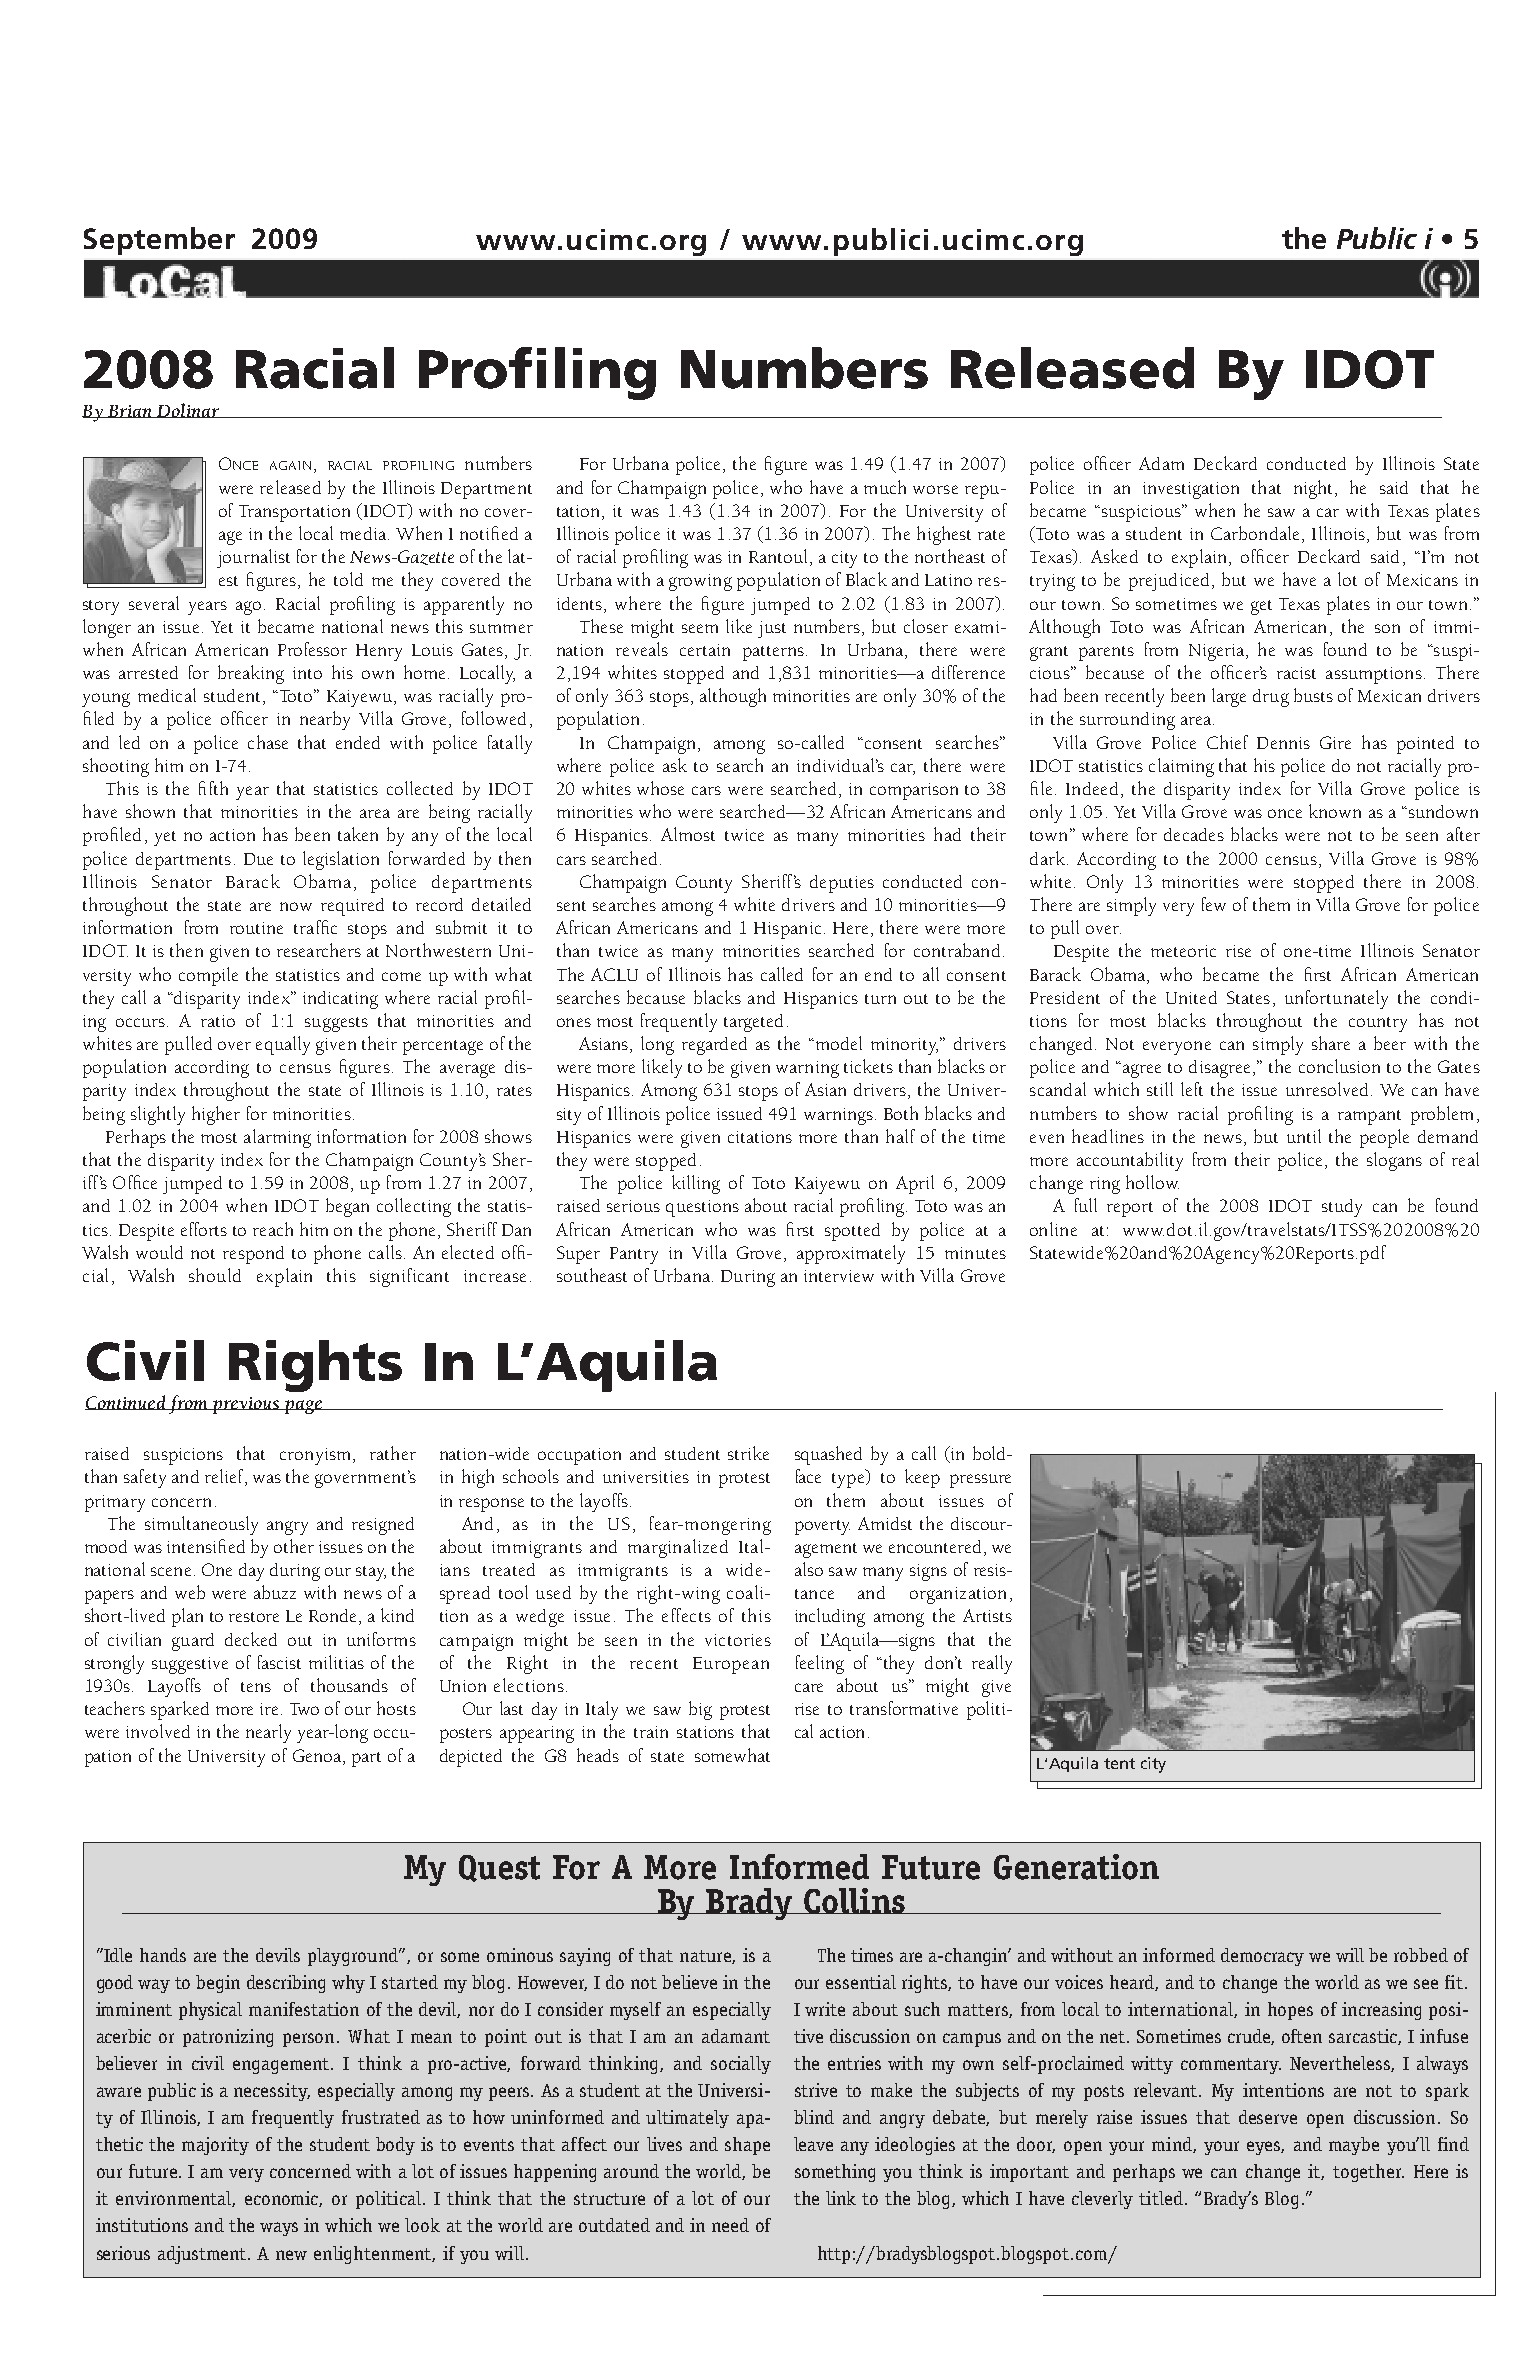  Describe the element at coordinates (215, 2146) in the document. I see `majority` at that location.
